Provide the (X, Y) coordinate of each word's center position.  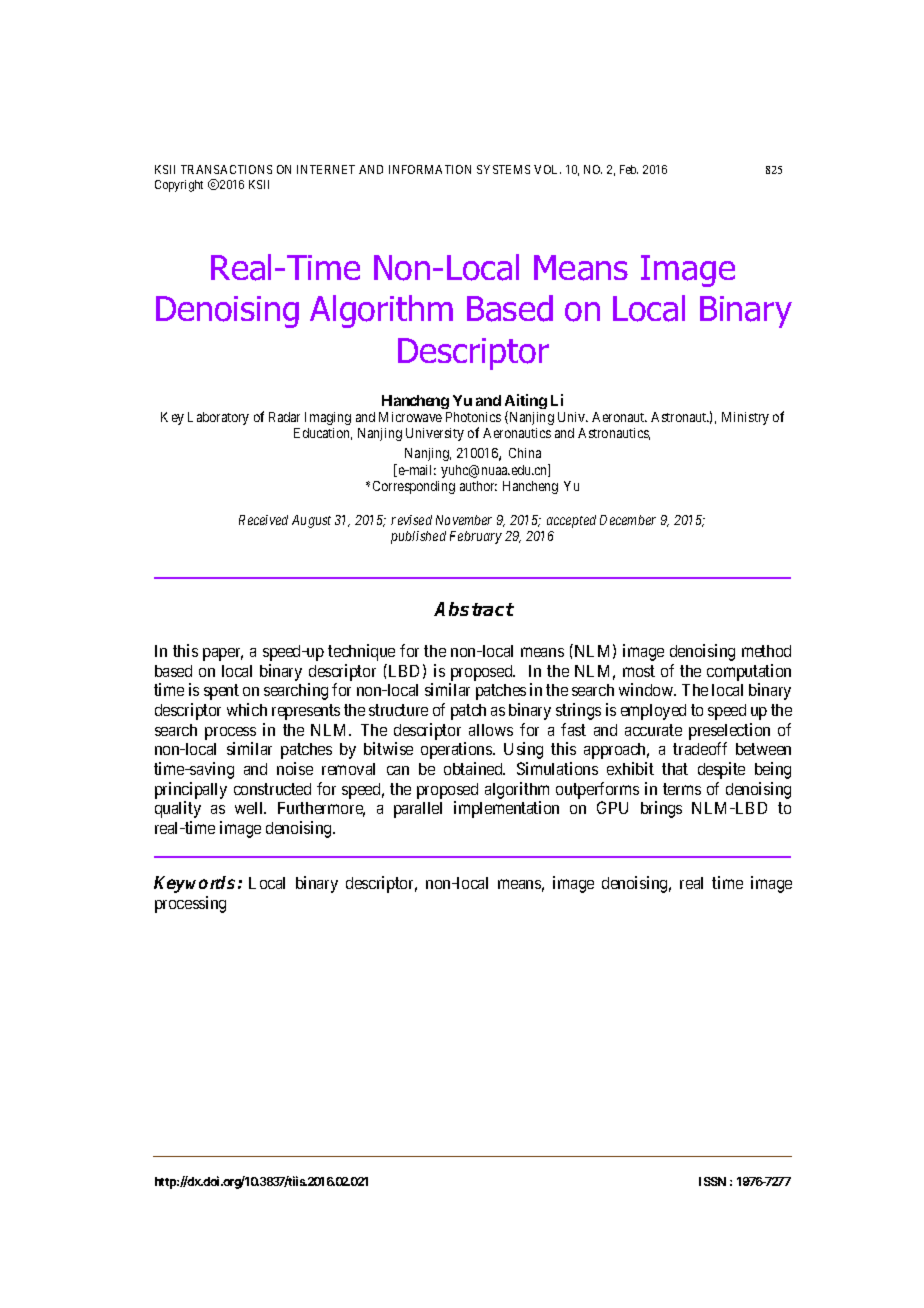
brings (661, 809)
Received (263, 520)
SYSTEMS (503, 169)
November (464, 520)
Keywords (196, 884)
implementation (506, 809)
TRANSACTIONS (226, 169)
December (628, 520)
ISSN (712, 1181)
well (250, 808)
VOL (547, 169)
